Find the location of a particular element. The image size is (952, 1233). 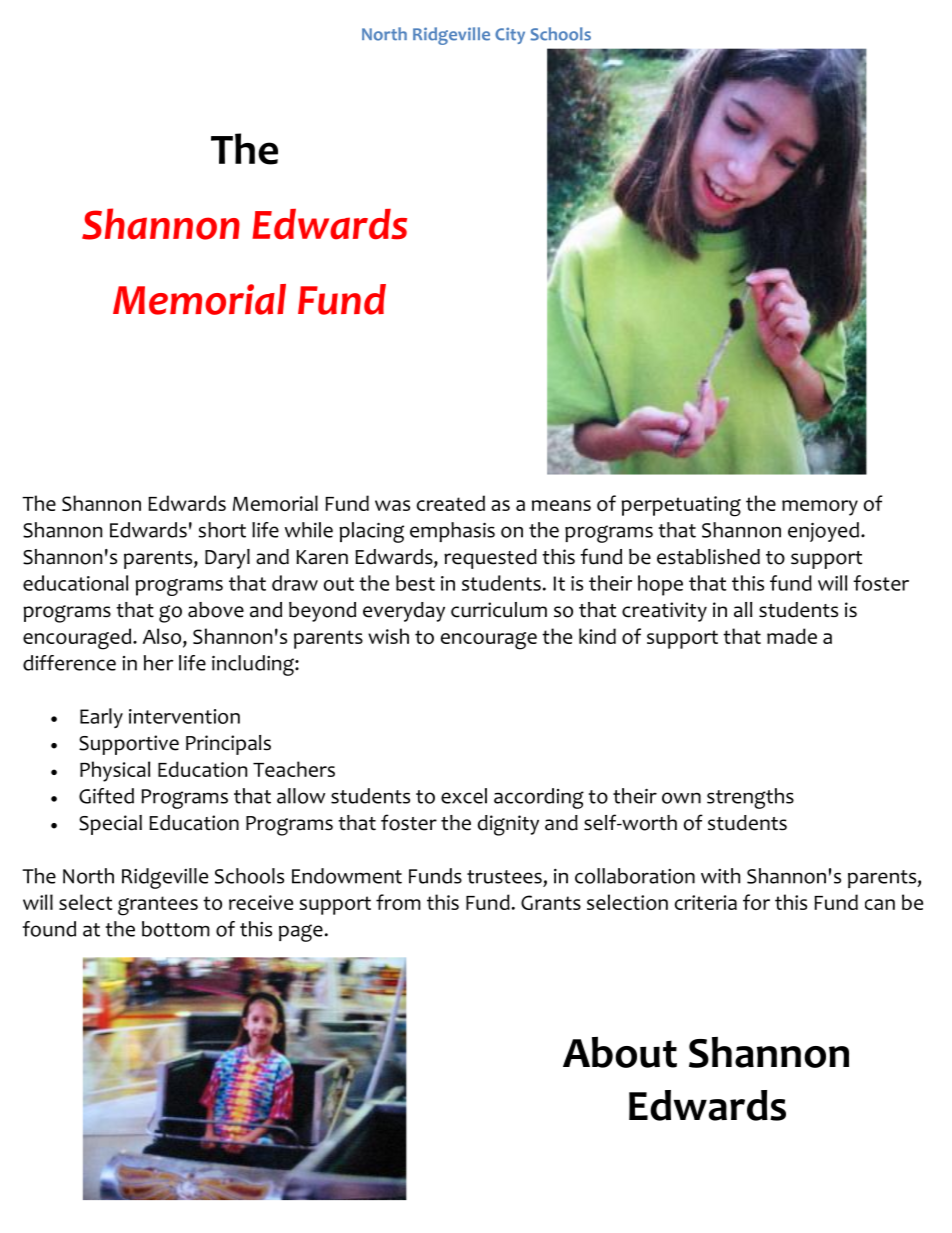

About is located at coordinates (620, 1052).
